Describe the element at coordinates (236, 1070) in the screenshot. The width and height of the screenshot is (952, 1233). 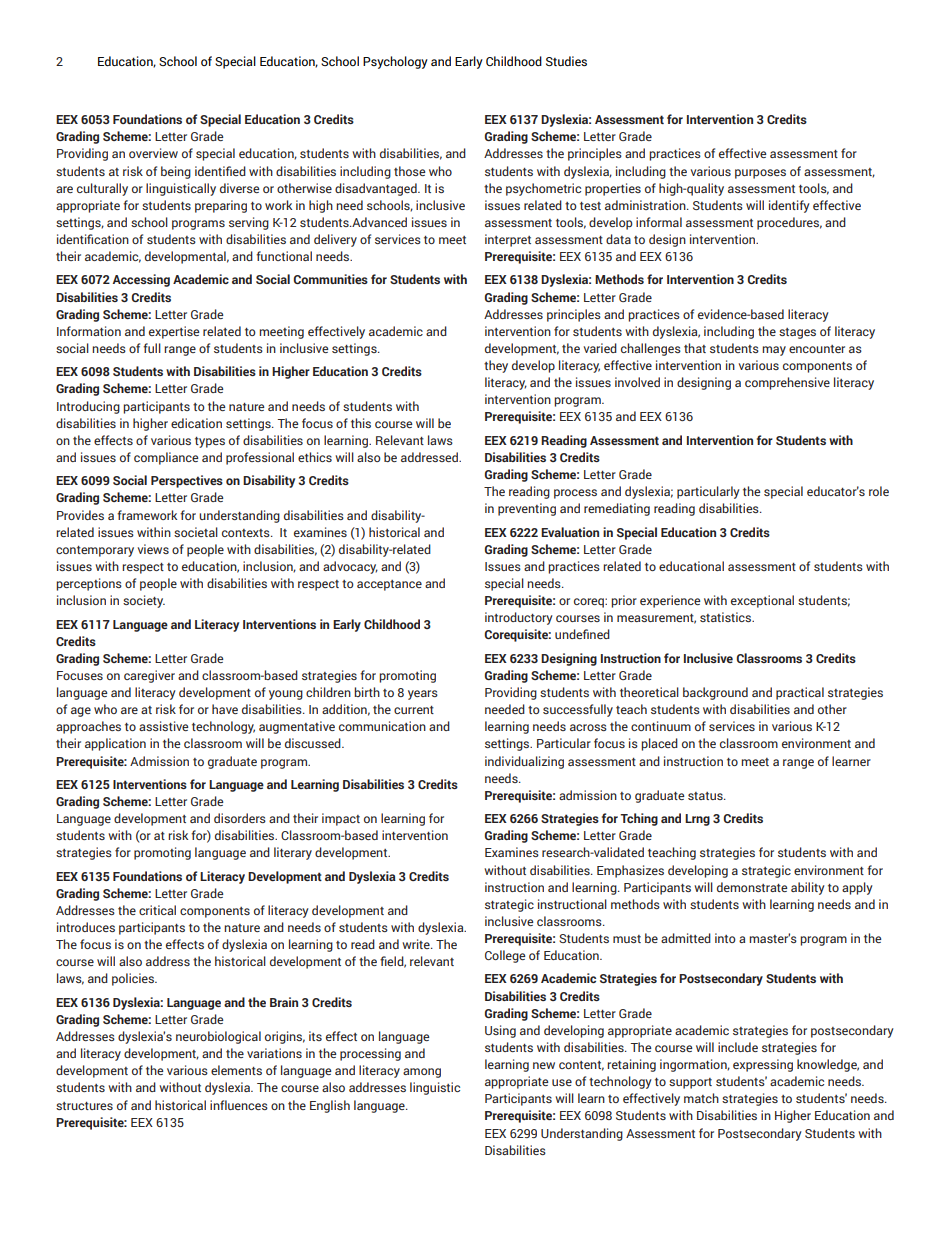
I see `elements` at that location.
